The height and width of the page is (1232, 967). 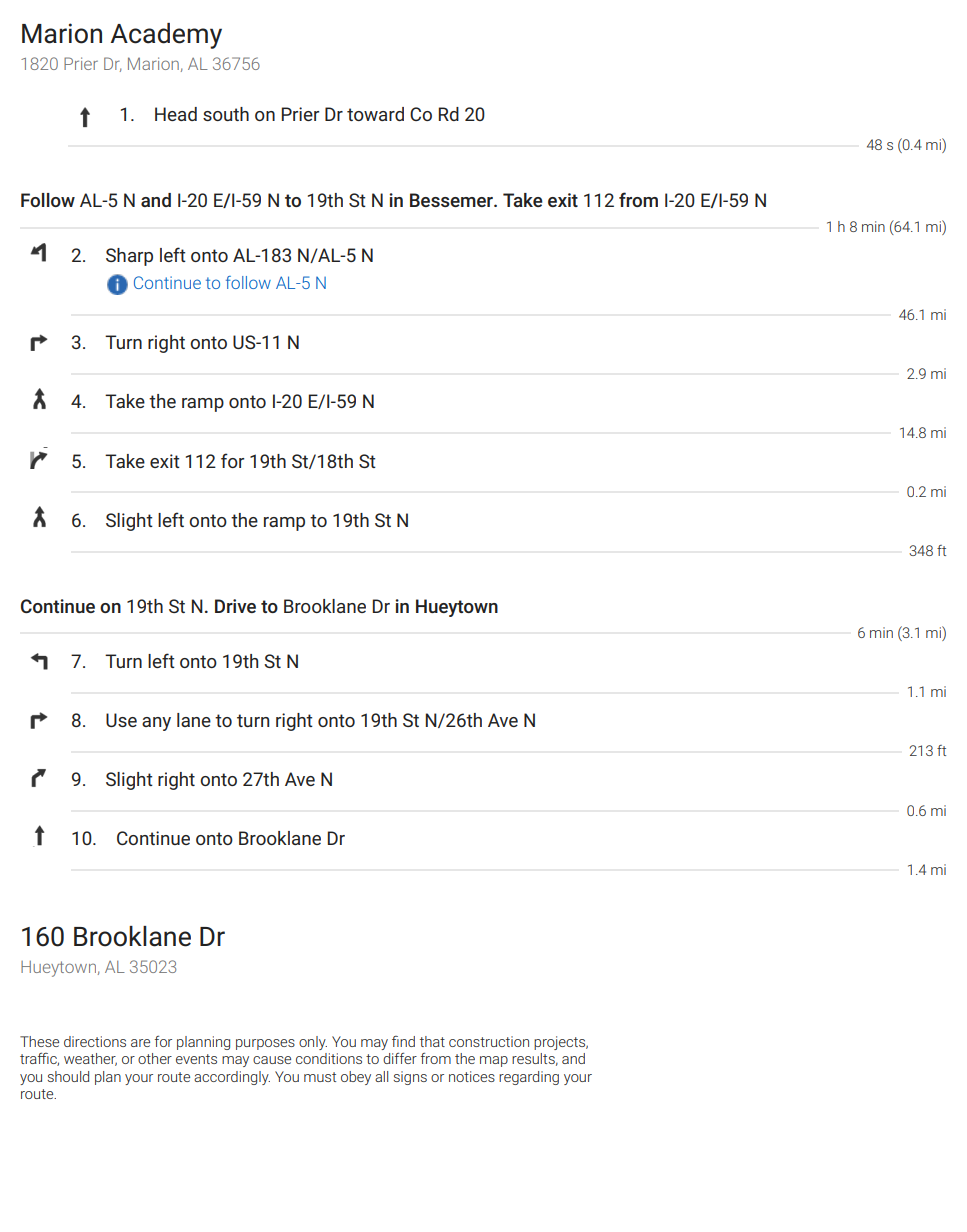 What do you see at coordinates (95, 1041) in the page?
I see `directions` at bounding box center [95, 1041].
